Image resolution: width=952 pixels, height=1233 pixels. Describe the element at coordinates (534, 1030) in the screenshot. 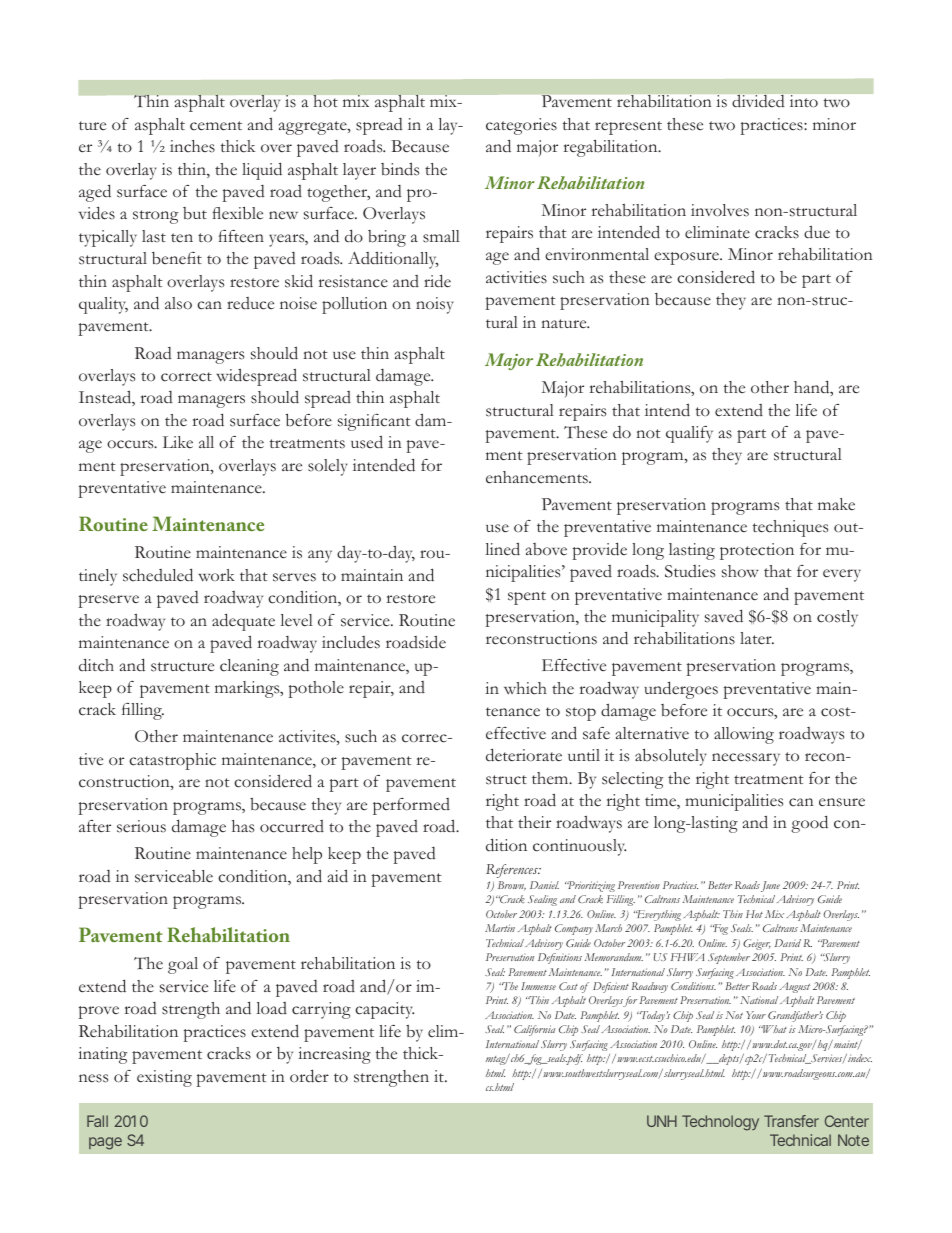

I see `California` at that location.
